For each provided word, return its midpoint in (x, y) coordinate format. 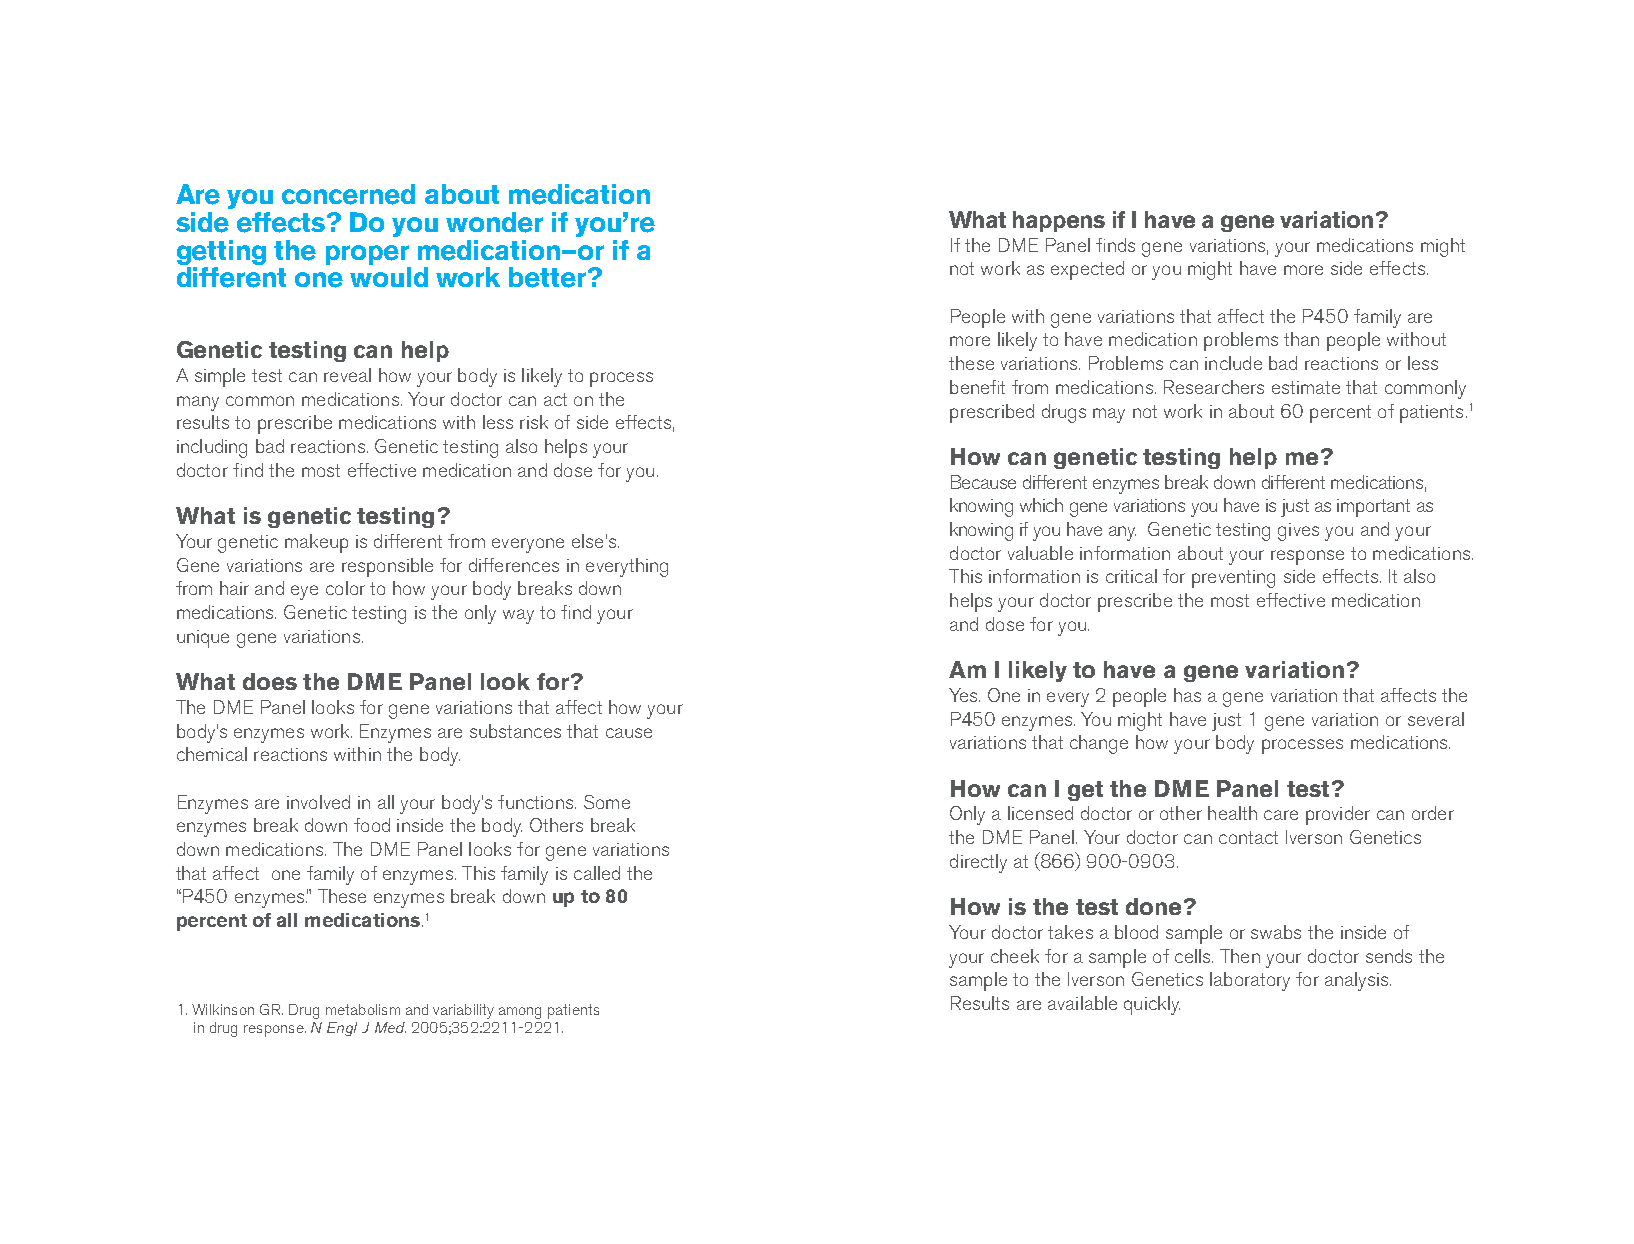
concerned (348, 194)
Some (607, 802)
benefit (977, 387)
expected (1087, 270)
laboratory (1250, 981)
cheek (1015, 956)
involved (318, 802)
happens (1059, 221)
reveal (347, 375)
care (1281, 815)
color (345, 588)
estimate (1306, 387)
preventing (1233, 579)
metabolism (363, 1009)
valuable (1040, 553)
